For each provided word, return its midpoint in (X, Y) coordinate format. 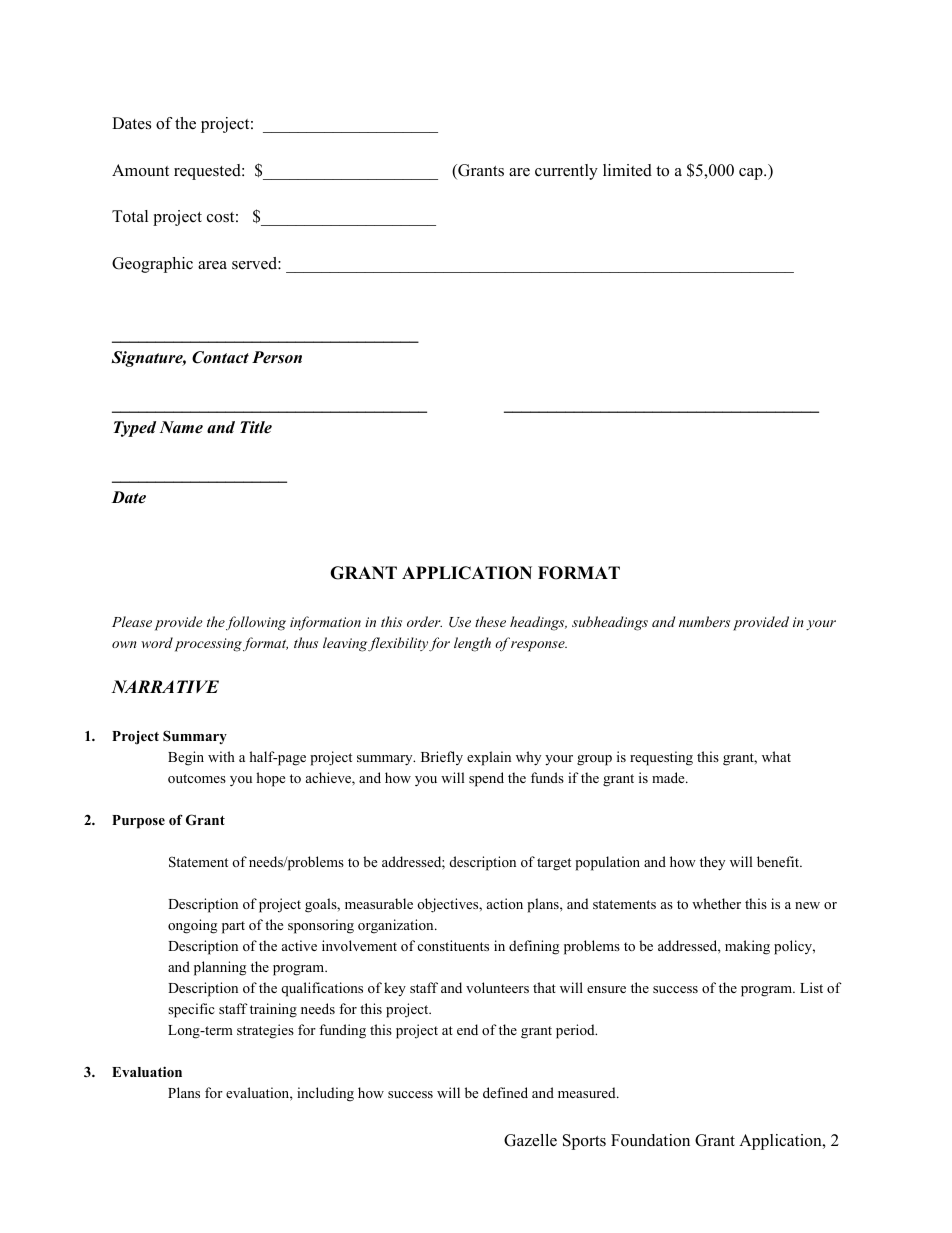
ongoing (192, 926)
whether (716, 903)
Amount (140, 170)
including (325, 1094)
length (472, 644)
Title (256, 427)
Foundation (650, 1140)
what (776, 756)
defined (505, 1092)
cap (752, 174)
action (505, 903)
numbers (704, 621)
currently (566, 172)
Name (181, 427)
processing (210, 645)
